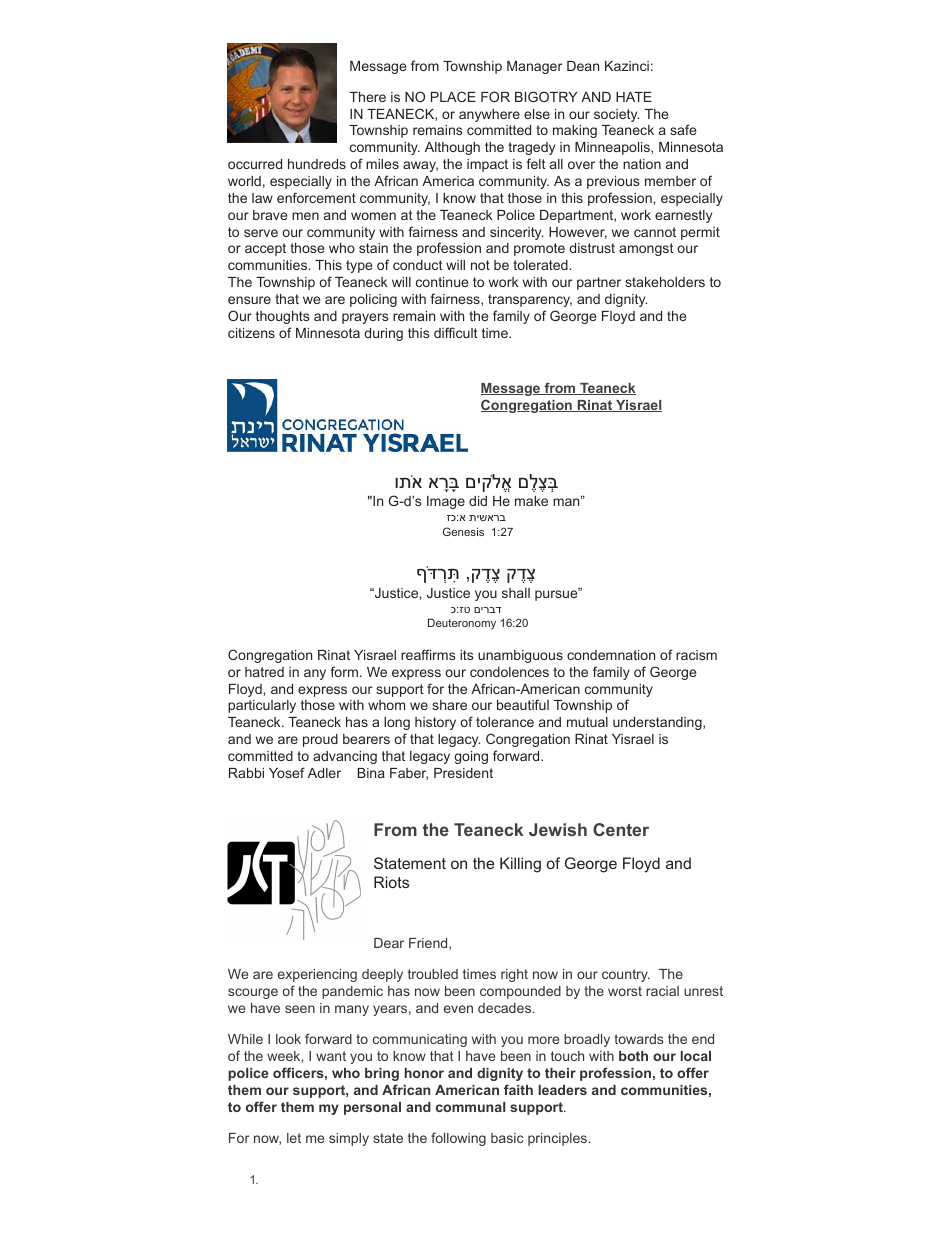 The image size is (952, 1233). Describe the element at coordinates (317, 164) in the screenshot. I see `hundreds` at that location.
